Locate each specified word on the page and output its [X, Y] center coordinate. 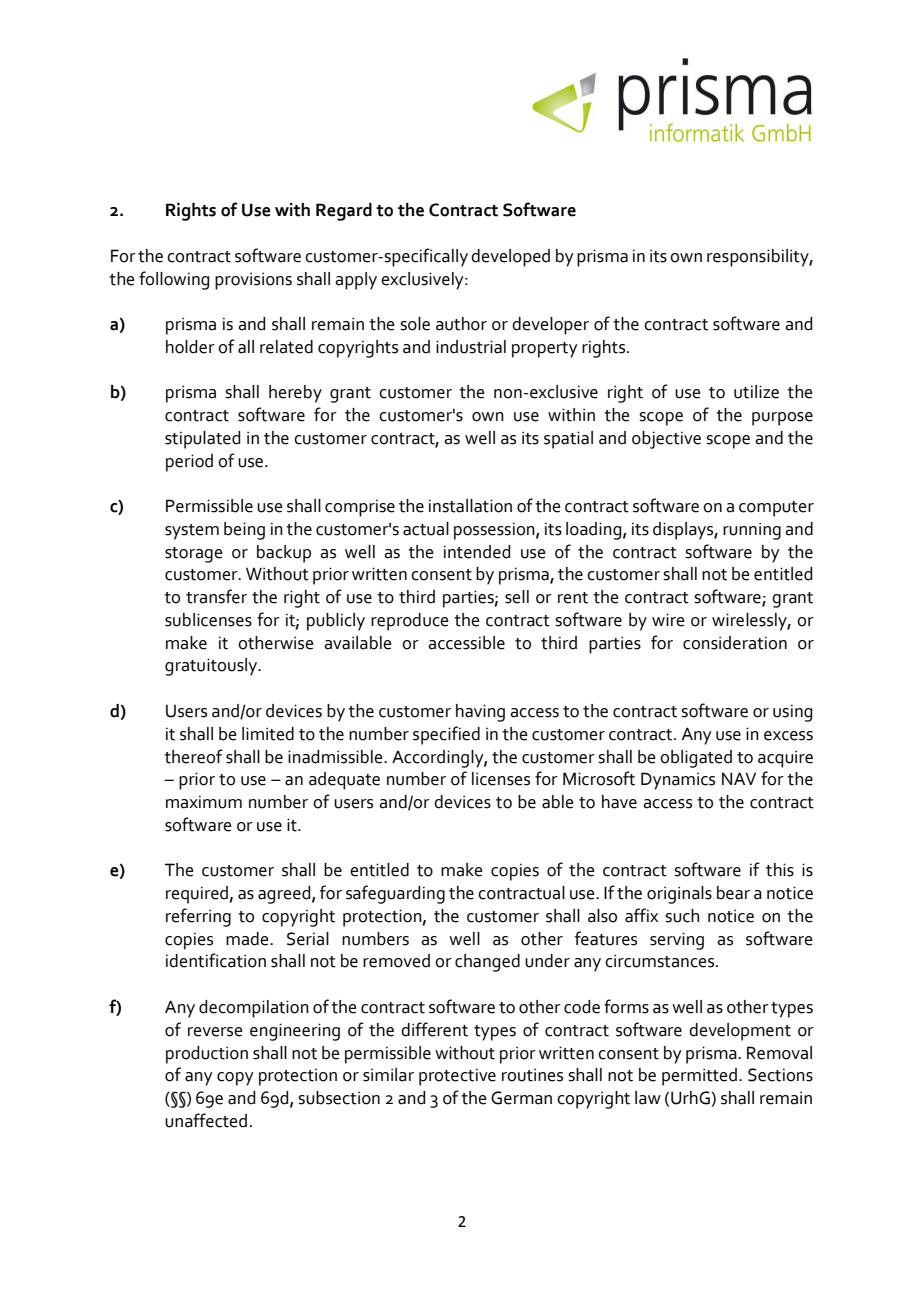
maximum [204, 802]
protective [457, 1077]
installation [470, 506]
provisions [253, 281]
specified [446, 735]
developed [510, 258]
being [244, 531]
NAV [739, 778]
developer [550, 326]
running [752, 531]
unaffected [206, 1120]
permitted [699, 1077]
